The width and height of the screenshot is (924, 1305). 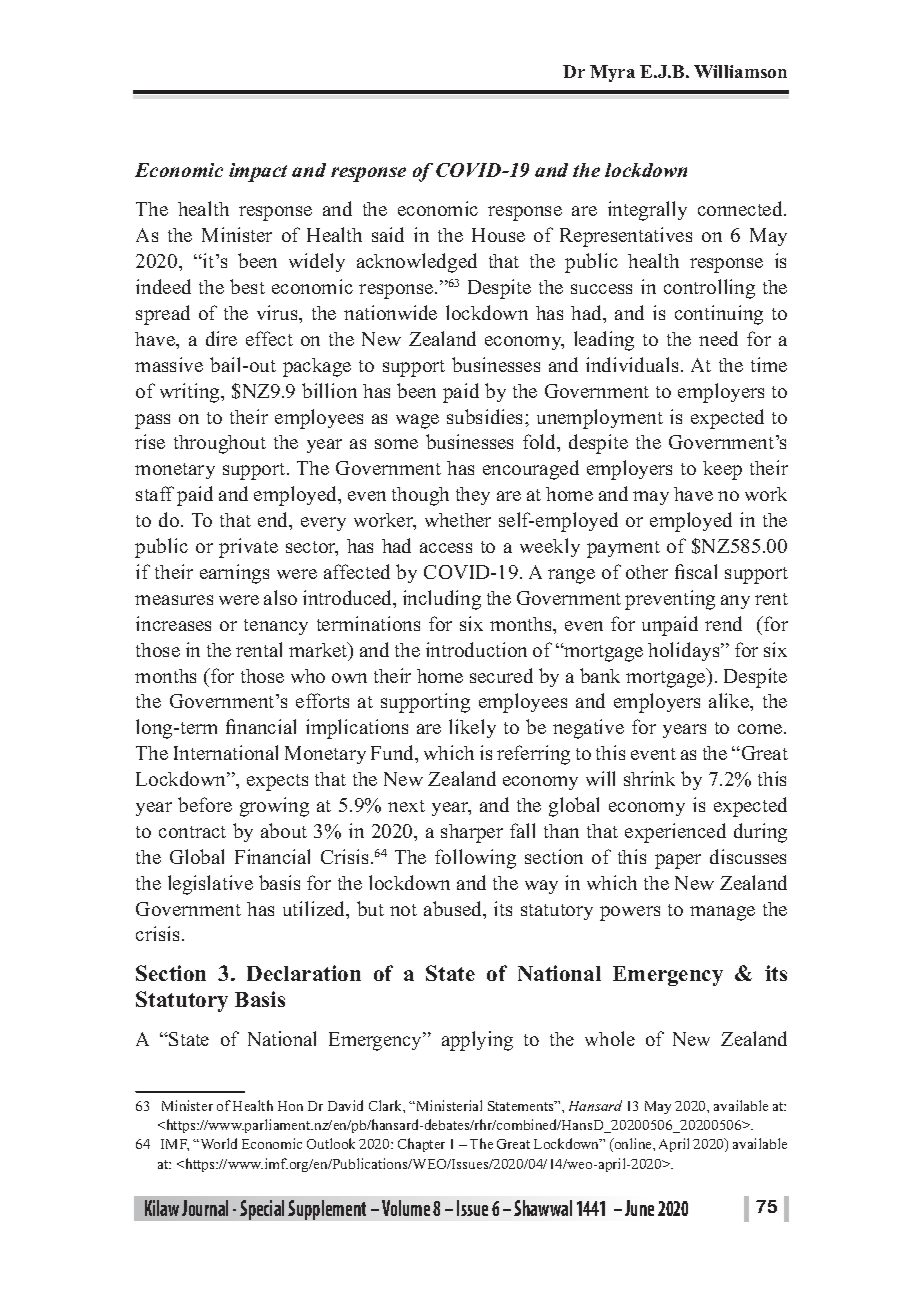 What do you see at coordinates (217, 1143) in the screenshot?
I see `World` at bounding box center [217, 1143].
